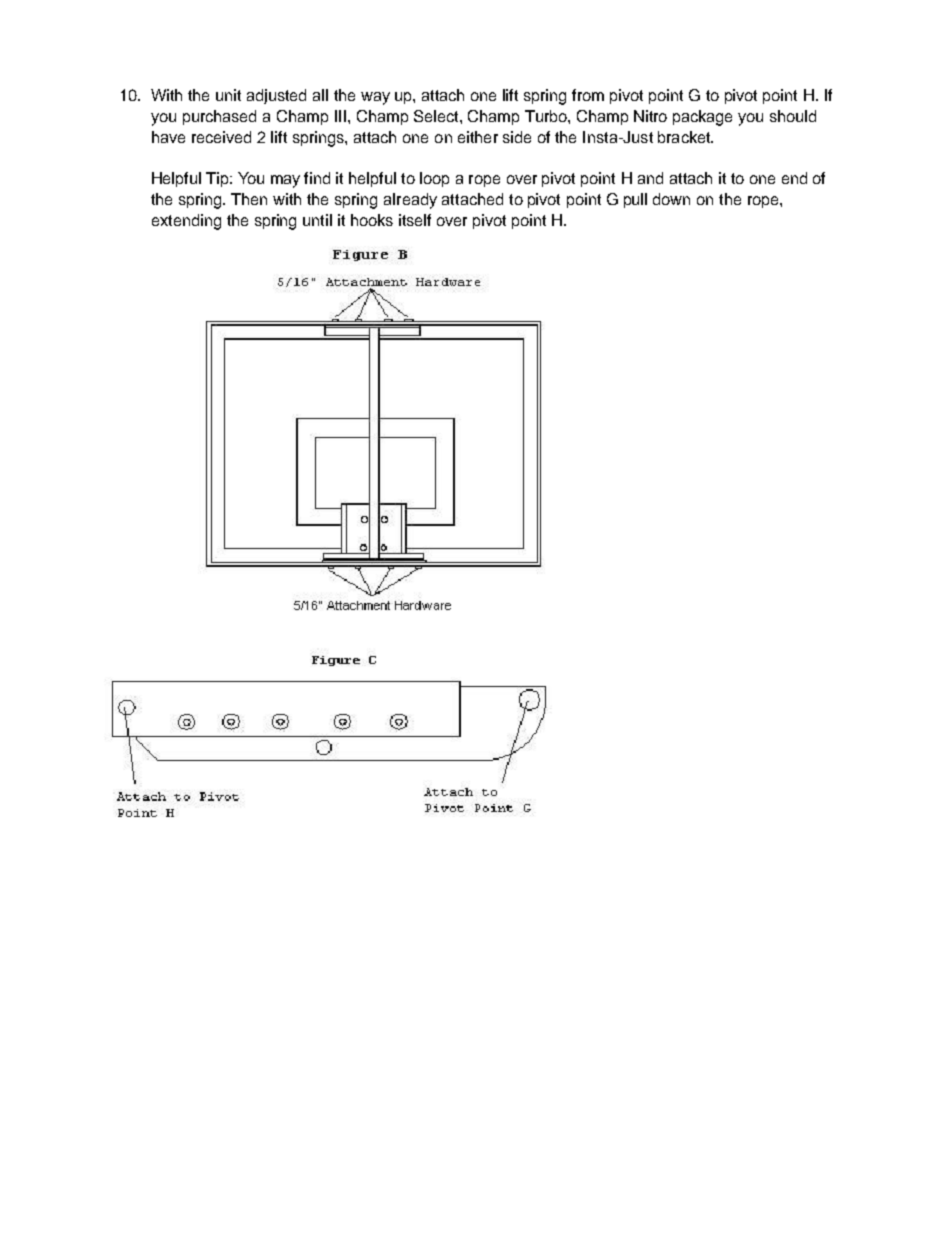 This image has height=1233, width=952. Describe the element at coordinates (415, 220) in the image. I see `itself` at that location.
